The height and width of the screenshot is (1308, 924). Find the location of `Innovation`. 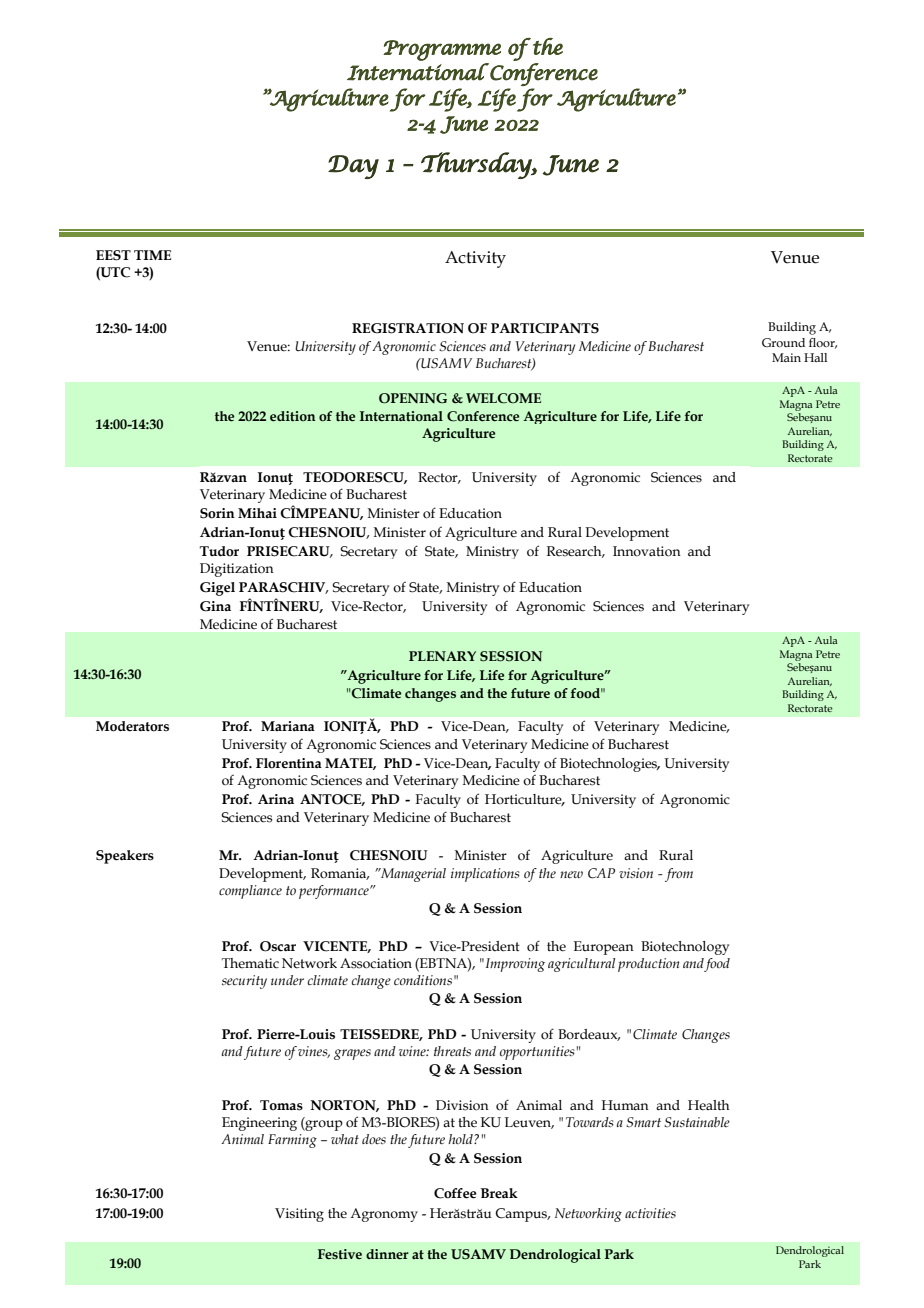

Innovation is located at coordinates (647, 551).
